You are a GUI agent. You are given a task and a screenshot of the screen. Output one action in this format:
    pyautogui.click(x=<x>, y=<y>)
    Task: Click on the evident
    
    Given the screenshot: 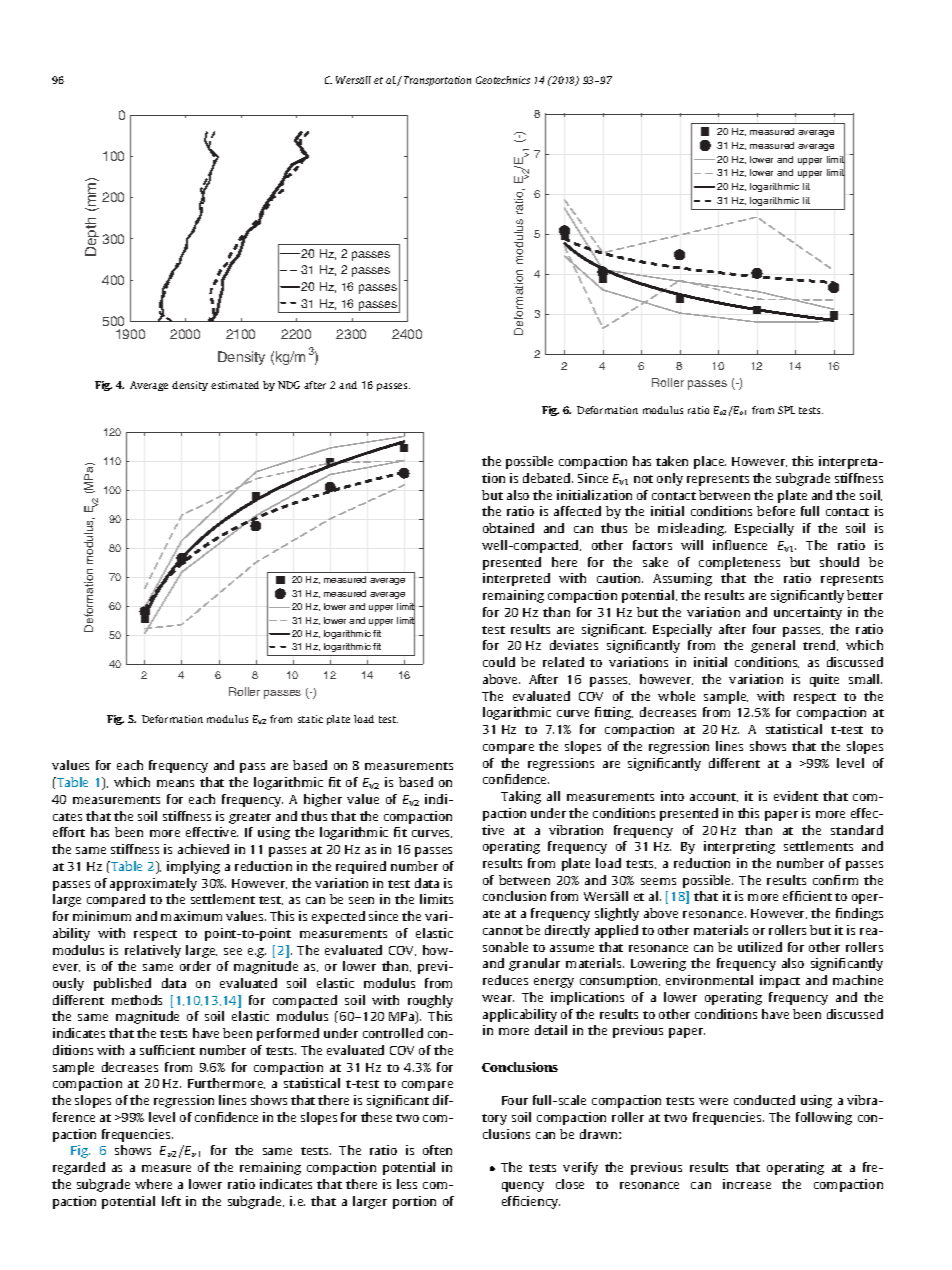 What is the action you would take?
    pyautogui.click(x=796, y=796)
